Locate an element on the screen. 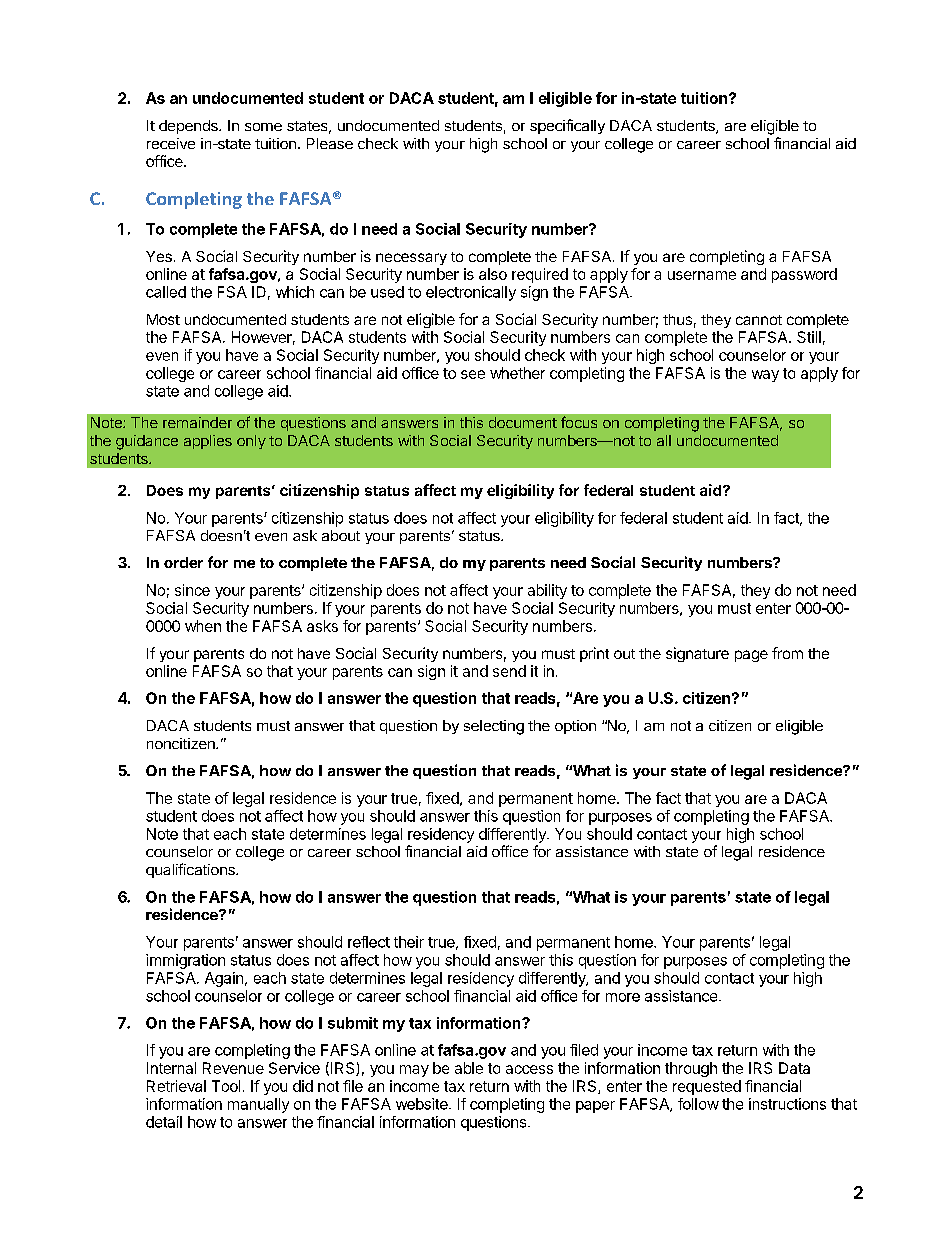 This screenshot has height=1233, width=952. requested is located at coordinates (707, 1087).
